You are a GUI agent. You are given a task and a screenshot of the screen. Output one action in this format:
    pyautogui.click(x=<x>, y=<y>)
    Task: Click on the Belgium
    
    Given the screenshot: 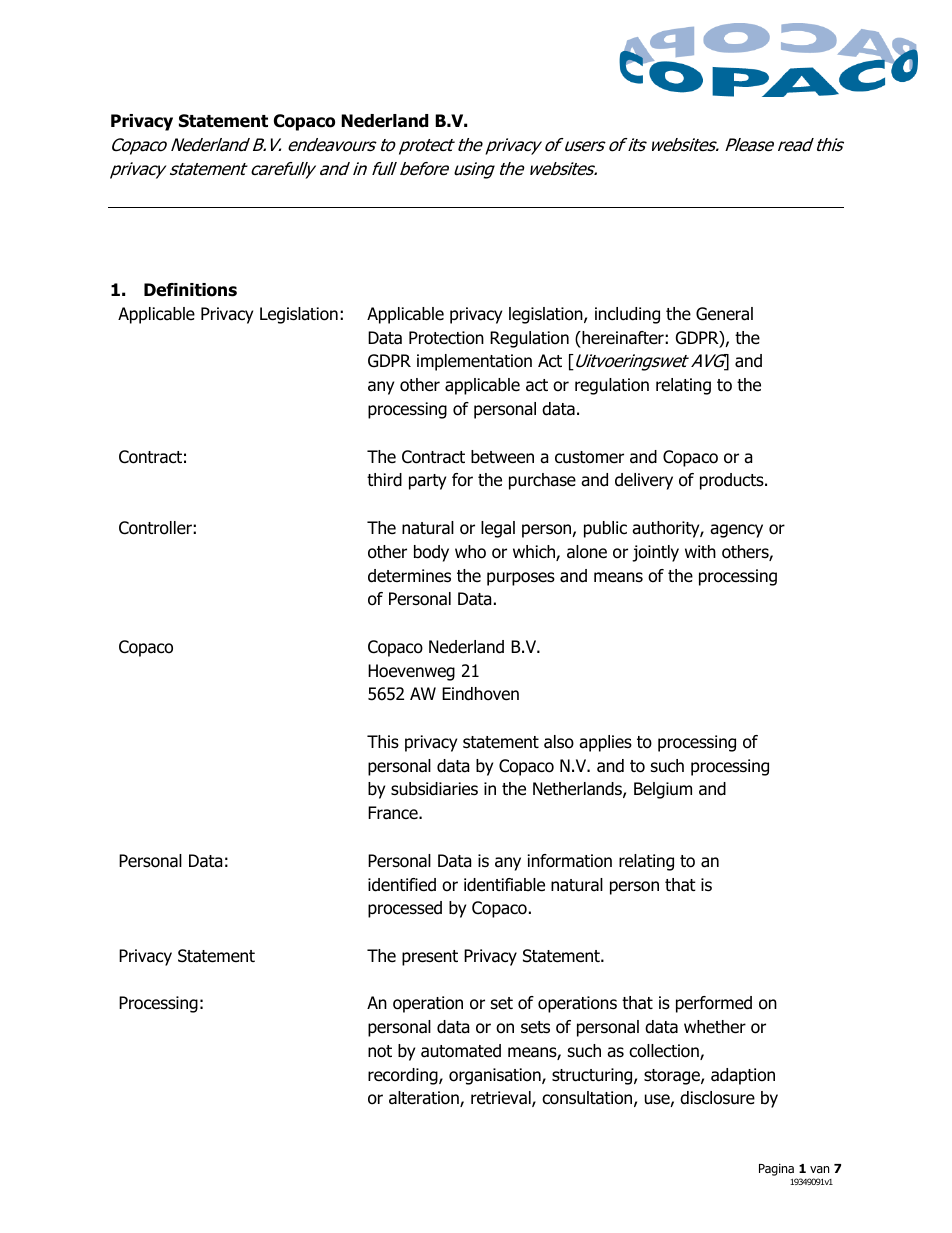 What is the action you would take?
    pyautogui.click(x=663, y=790)
